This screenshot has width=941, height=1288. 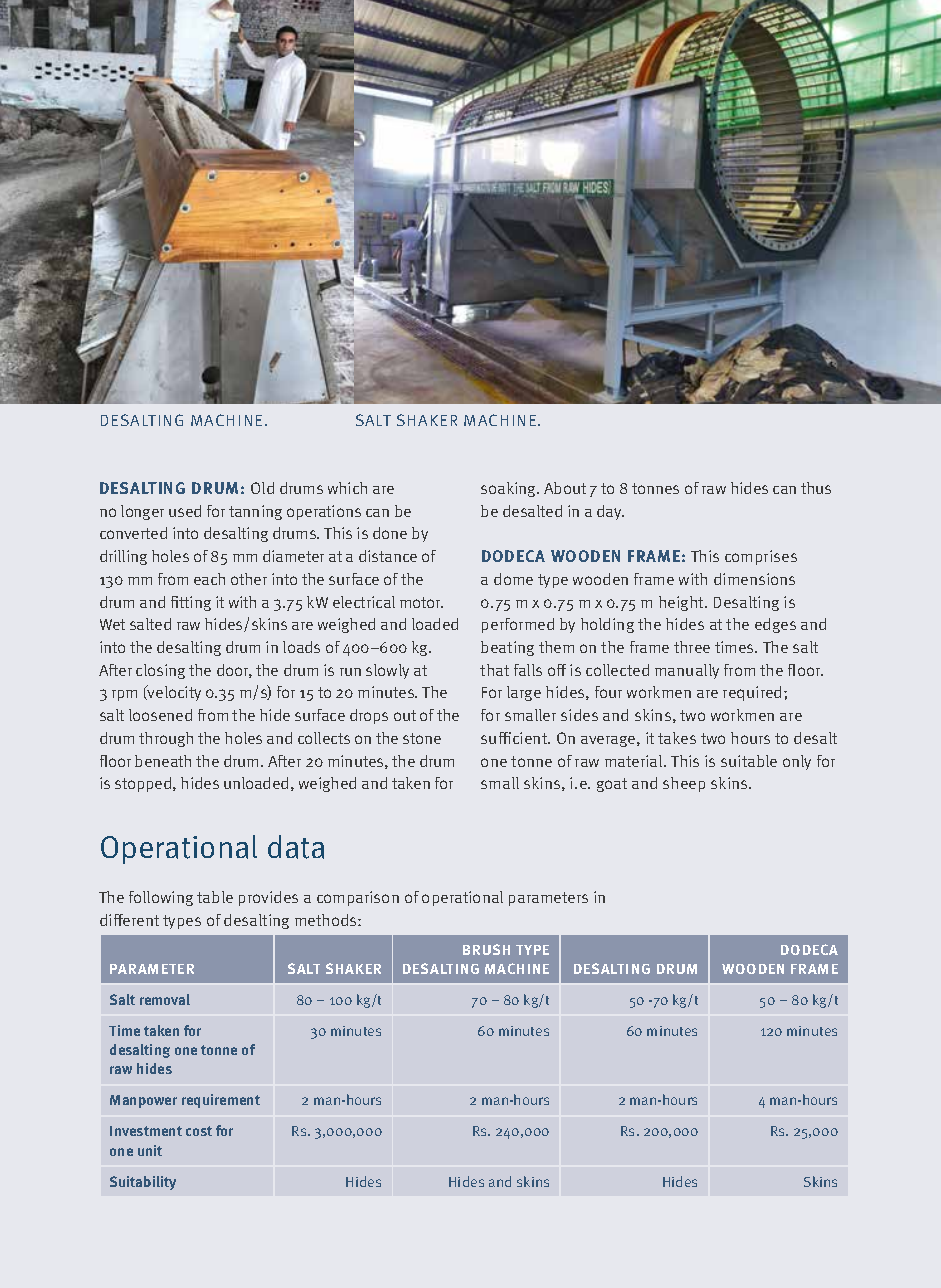 What do you see at coordinates (160, 671) in the screenshot?
I see `closing` at bounding box center [160, 671].
